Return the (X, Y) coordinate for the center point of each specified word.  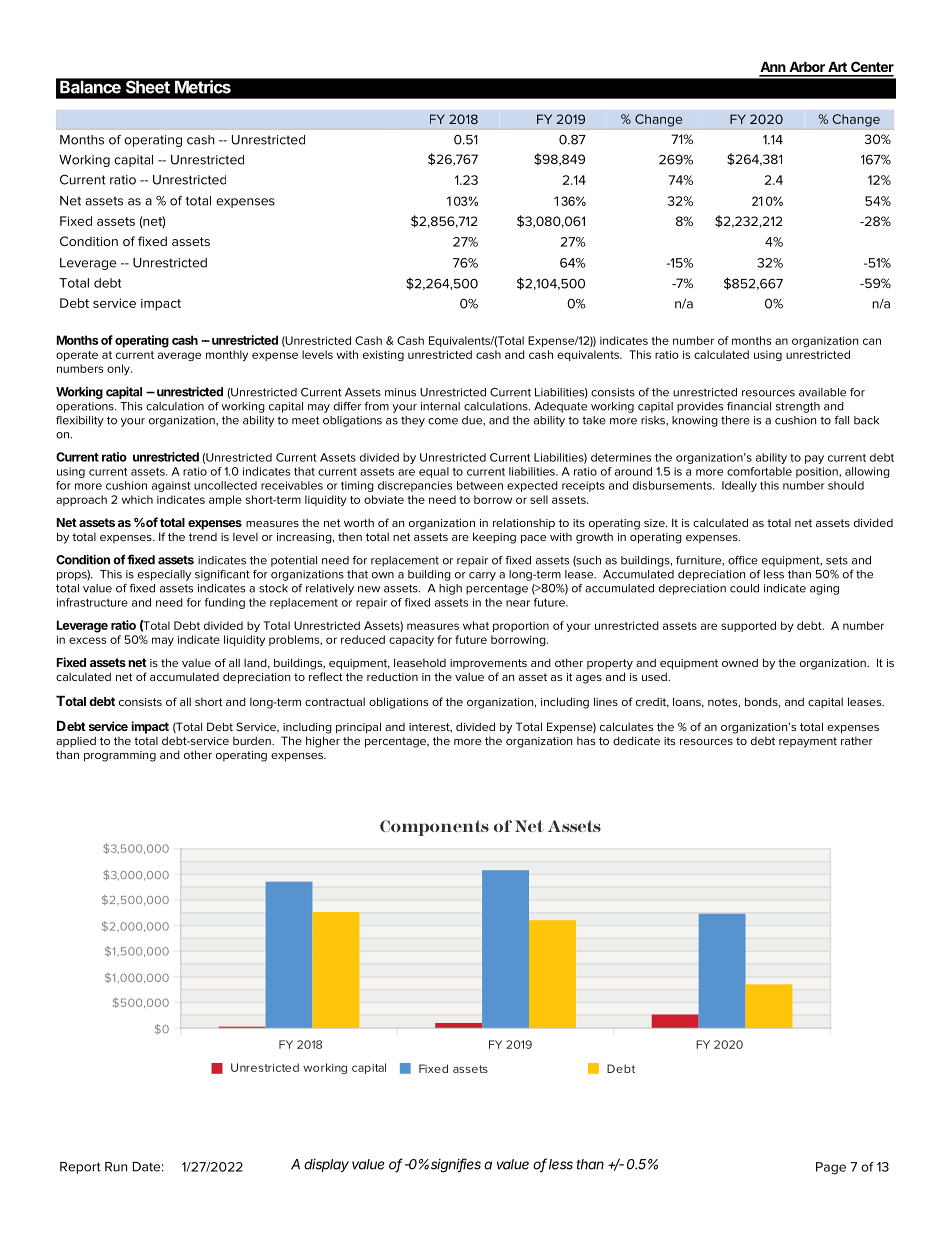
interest (430, 728)
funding (225, 603)
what (476, 625)
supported (748, 626)
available (822, 392)
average (179, 356)
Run (116, 1167)
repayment (808, 742)
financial (749, 406)
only (119, 369)
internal (440, 406)
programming (120, 756)
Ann (773, 66)
